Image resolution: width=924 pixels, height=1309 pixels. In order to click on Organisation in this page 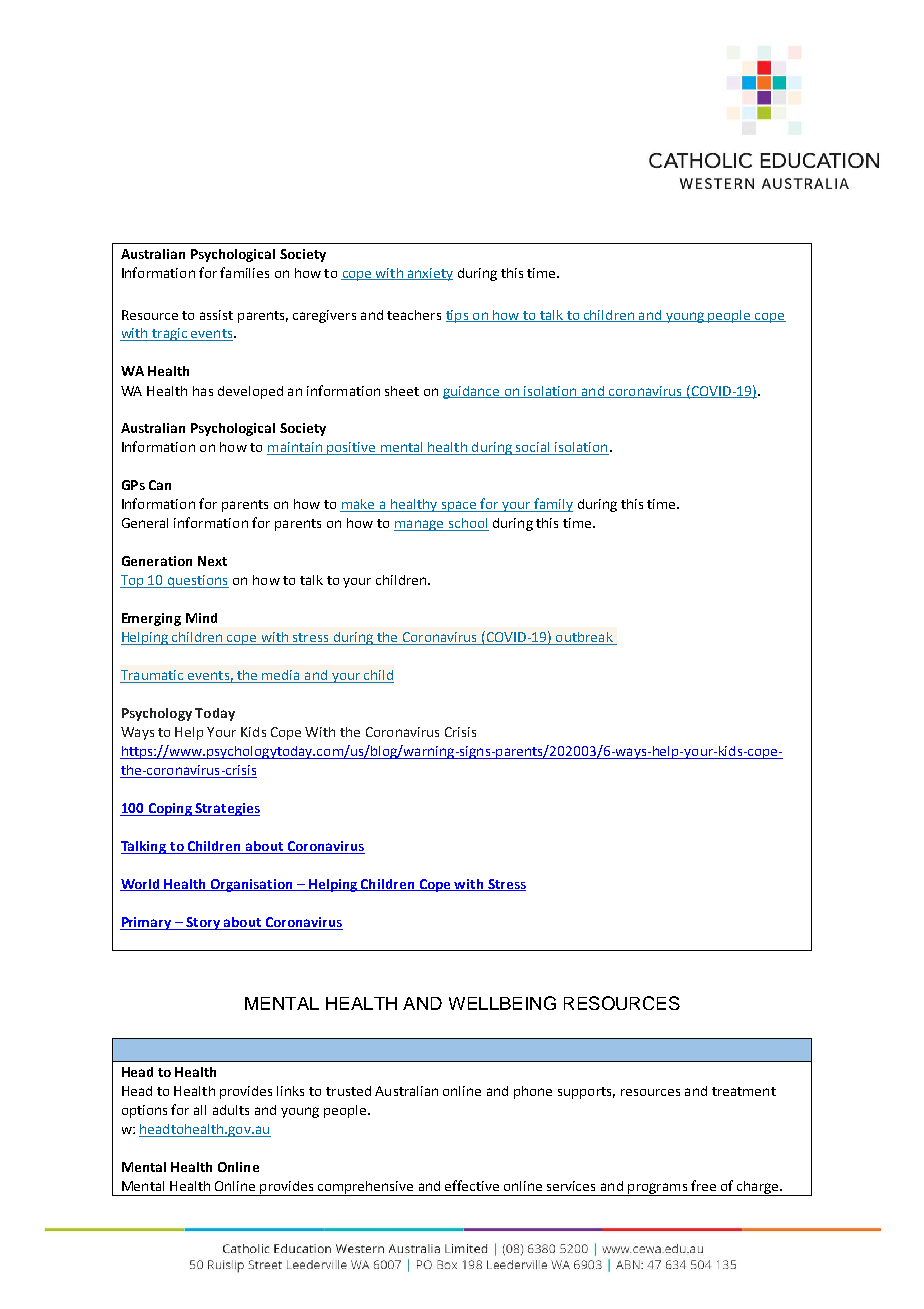, I will do `click(251, 885)`.
